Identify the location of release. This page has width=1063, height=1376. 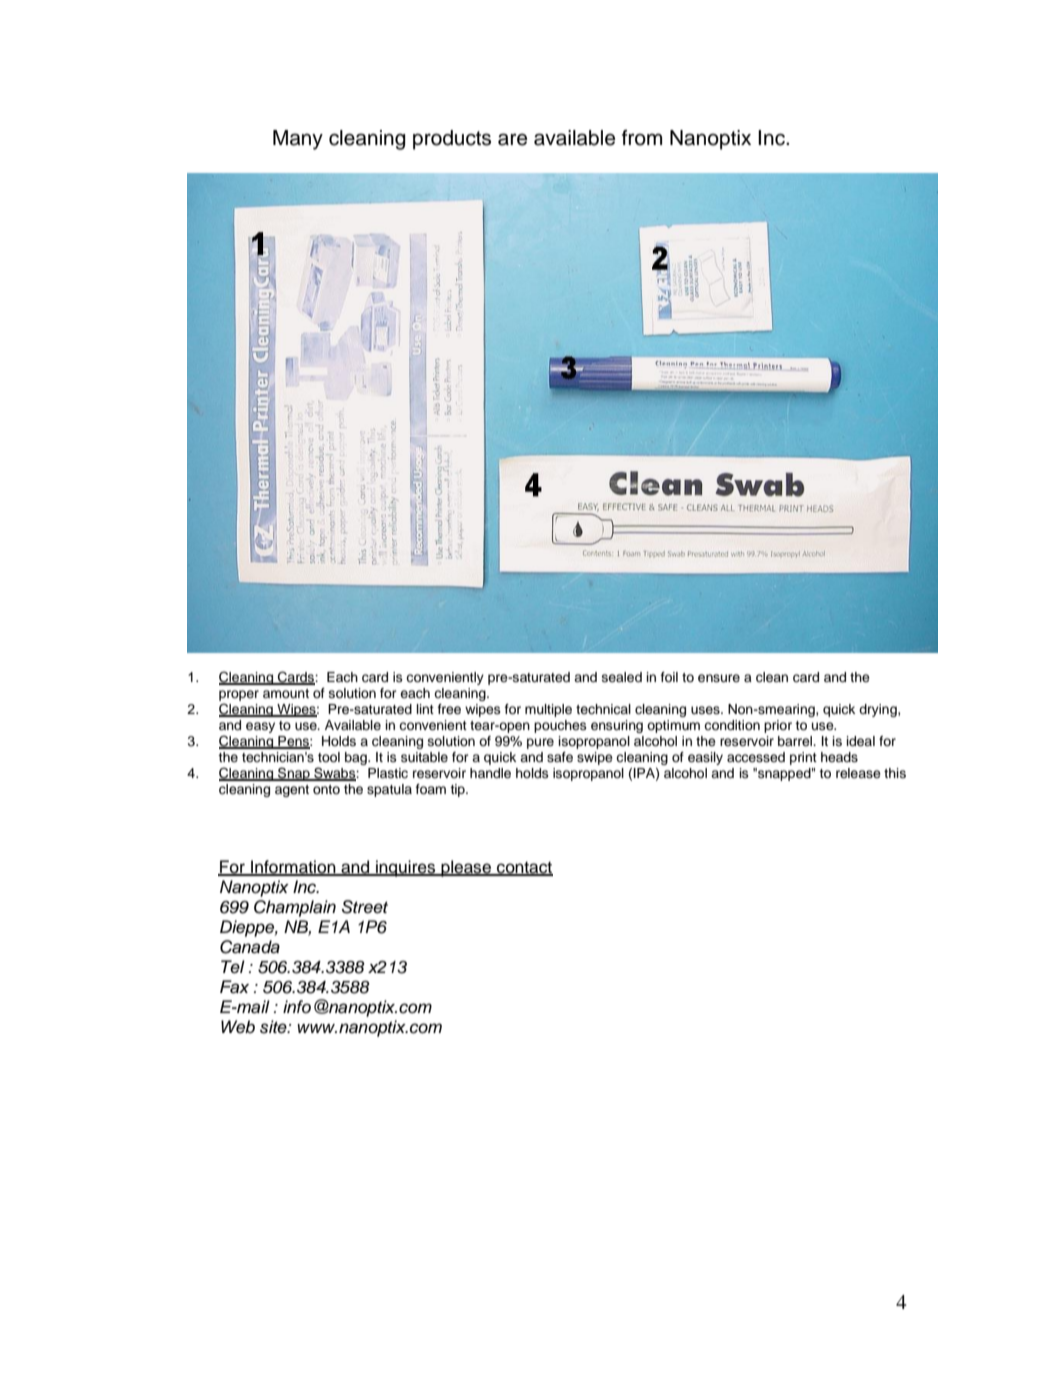
(858, 773).
